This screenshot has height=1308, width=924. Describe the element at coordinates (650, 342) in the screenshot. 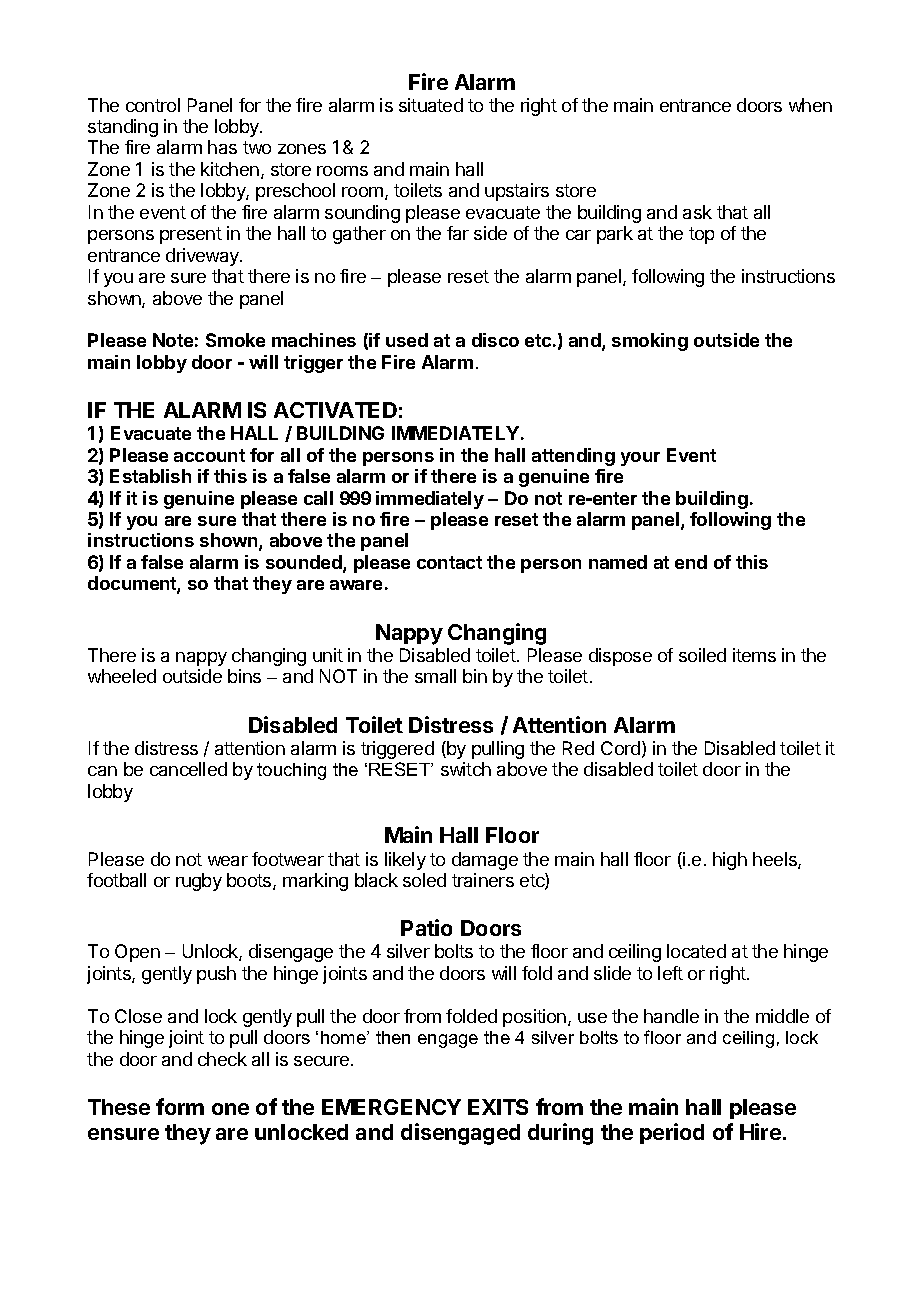

I see `smoking` at that location.
